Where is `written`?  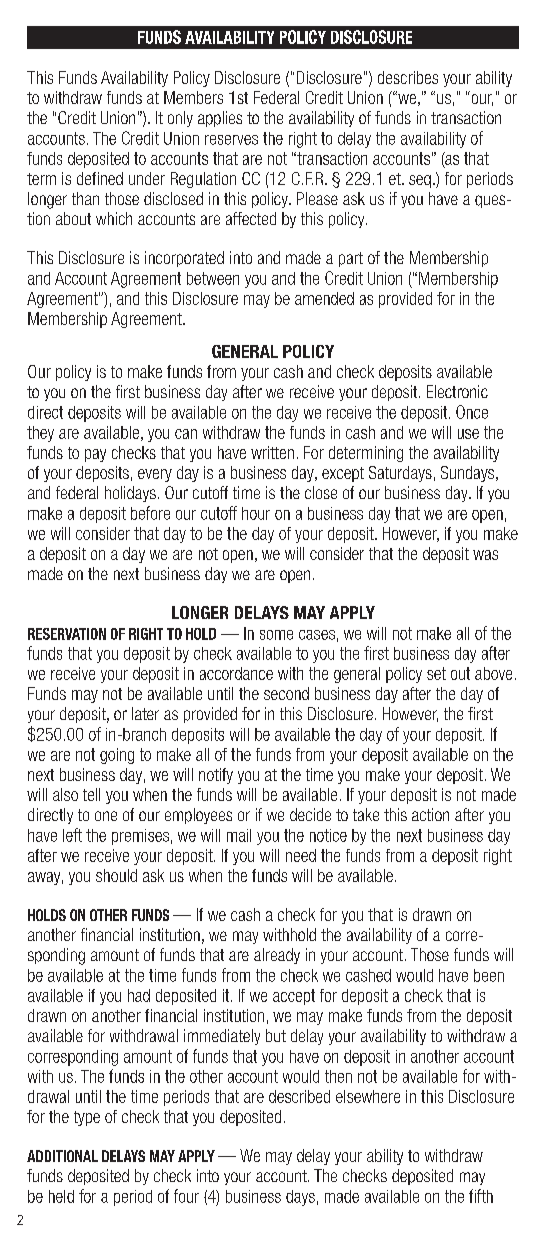 written is located at coordinates (272, 452).
